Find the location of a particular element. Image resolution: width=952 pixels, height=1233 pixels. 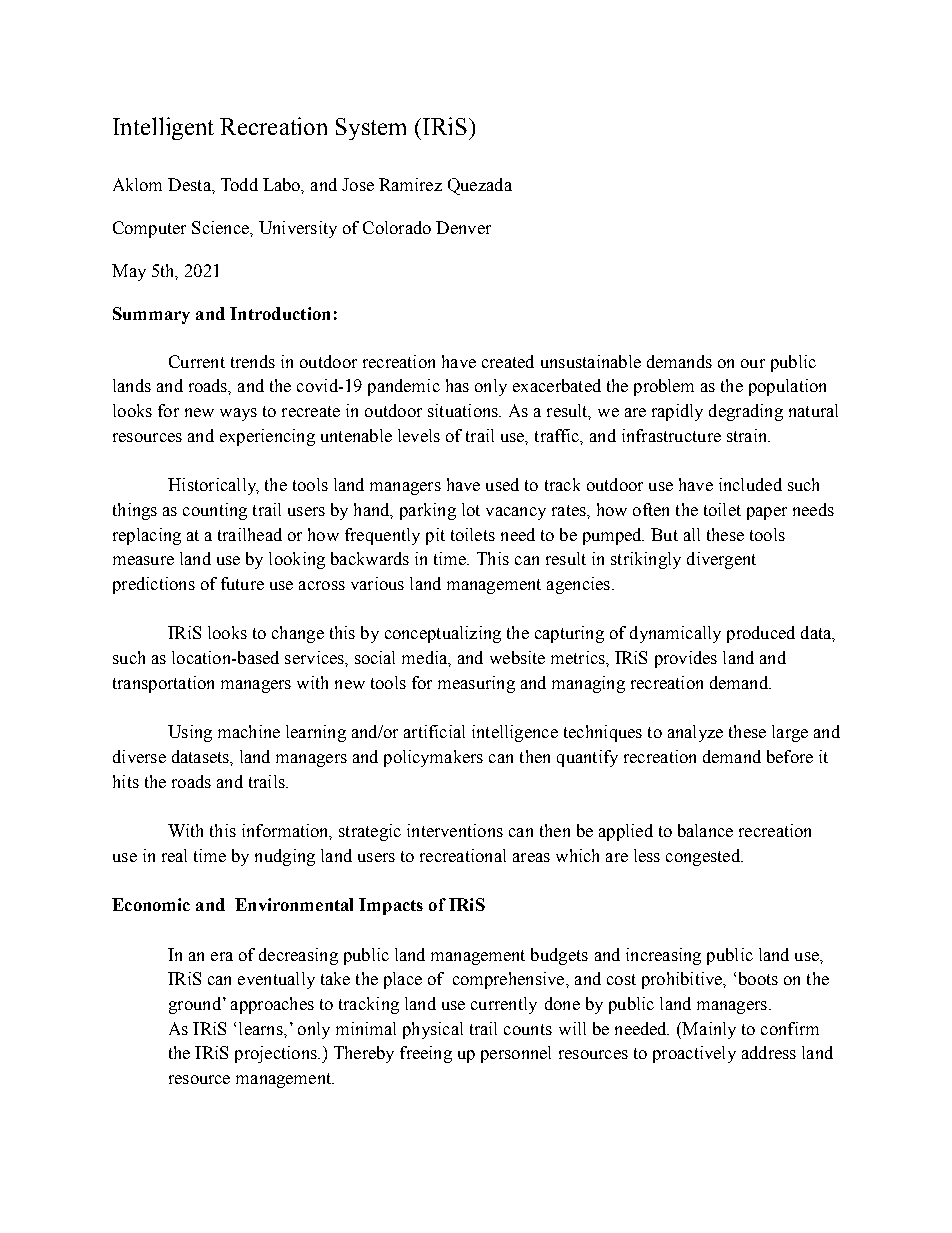

divergent is located at coordinates (721, 560).
